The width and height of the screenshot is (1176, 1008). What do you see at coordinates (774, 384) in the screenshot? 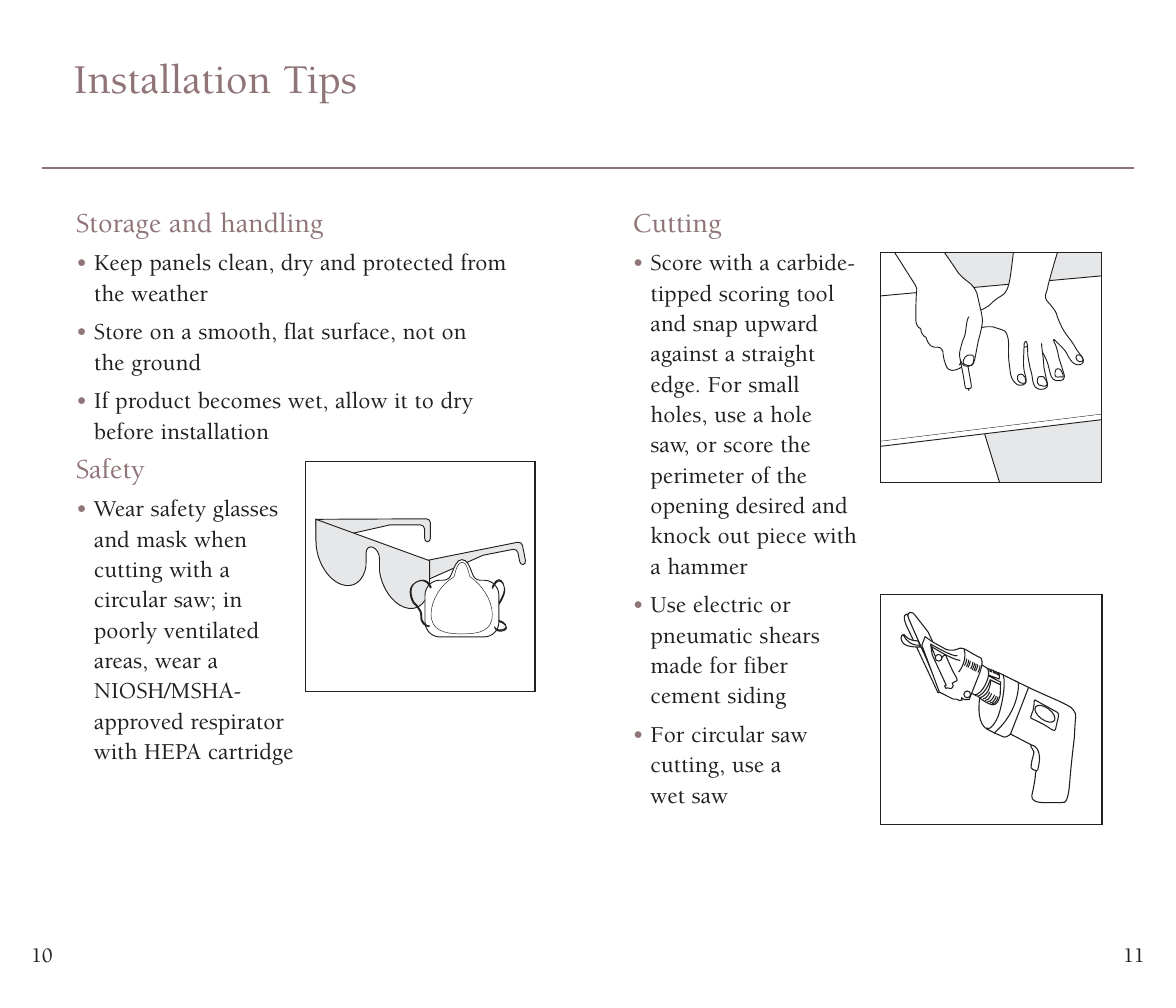
I see `small` at bounding box center [774, 384].
